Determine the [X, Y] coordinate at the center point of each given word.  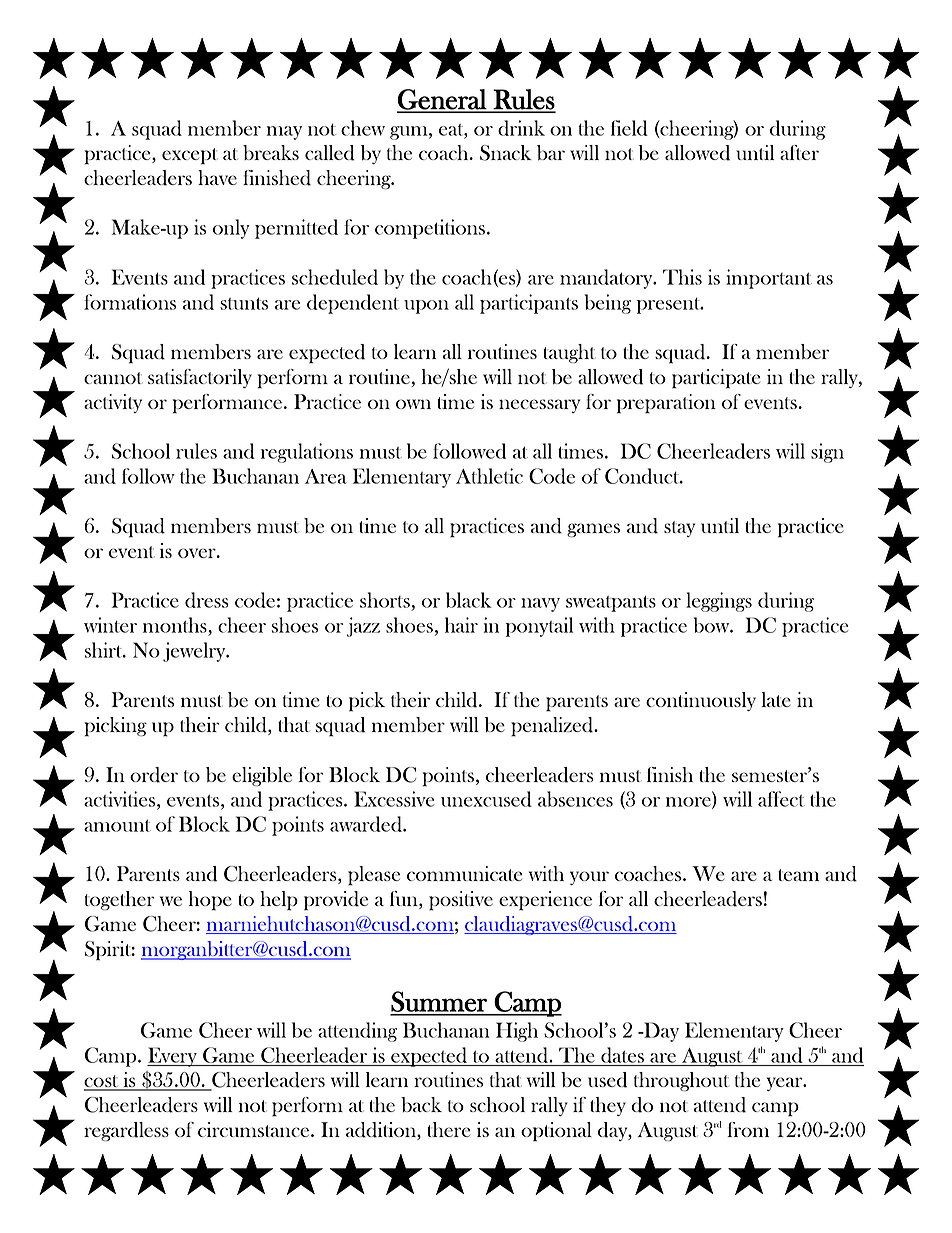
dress [207, 600]
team [798, 875]
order [154, 775]
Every [173, 1057]
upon [426, 307]
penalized [553, 727]
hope [210, 901]
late [776, 699]
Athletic [489, 476]
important [769, 279]
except [190, 156]
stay [679, 529]
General [442, 100]
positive [461, 901]
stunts [244, 303]
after [799, 152]
